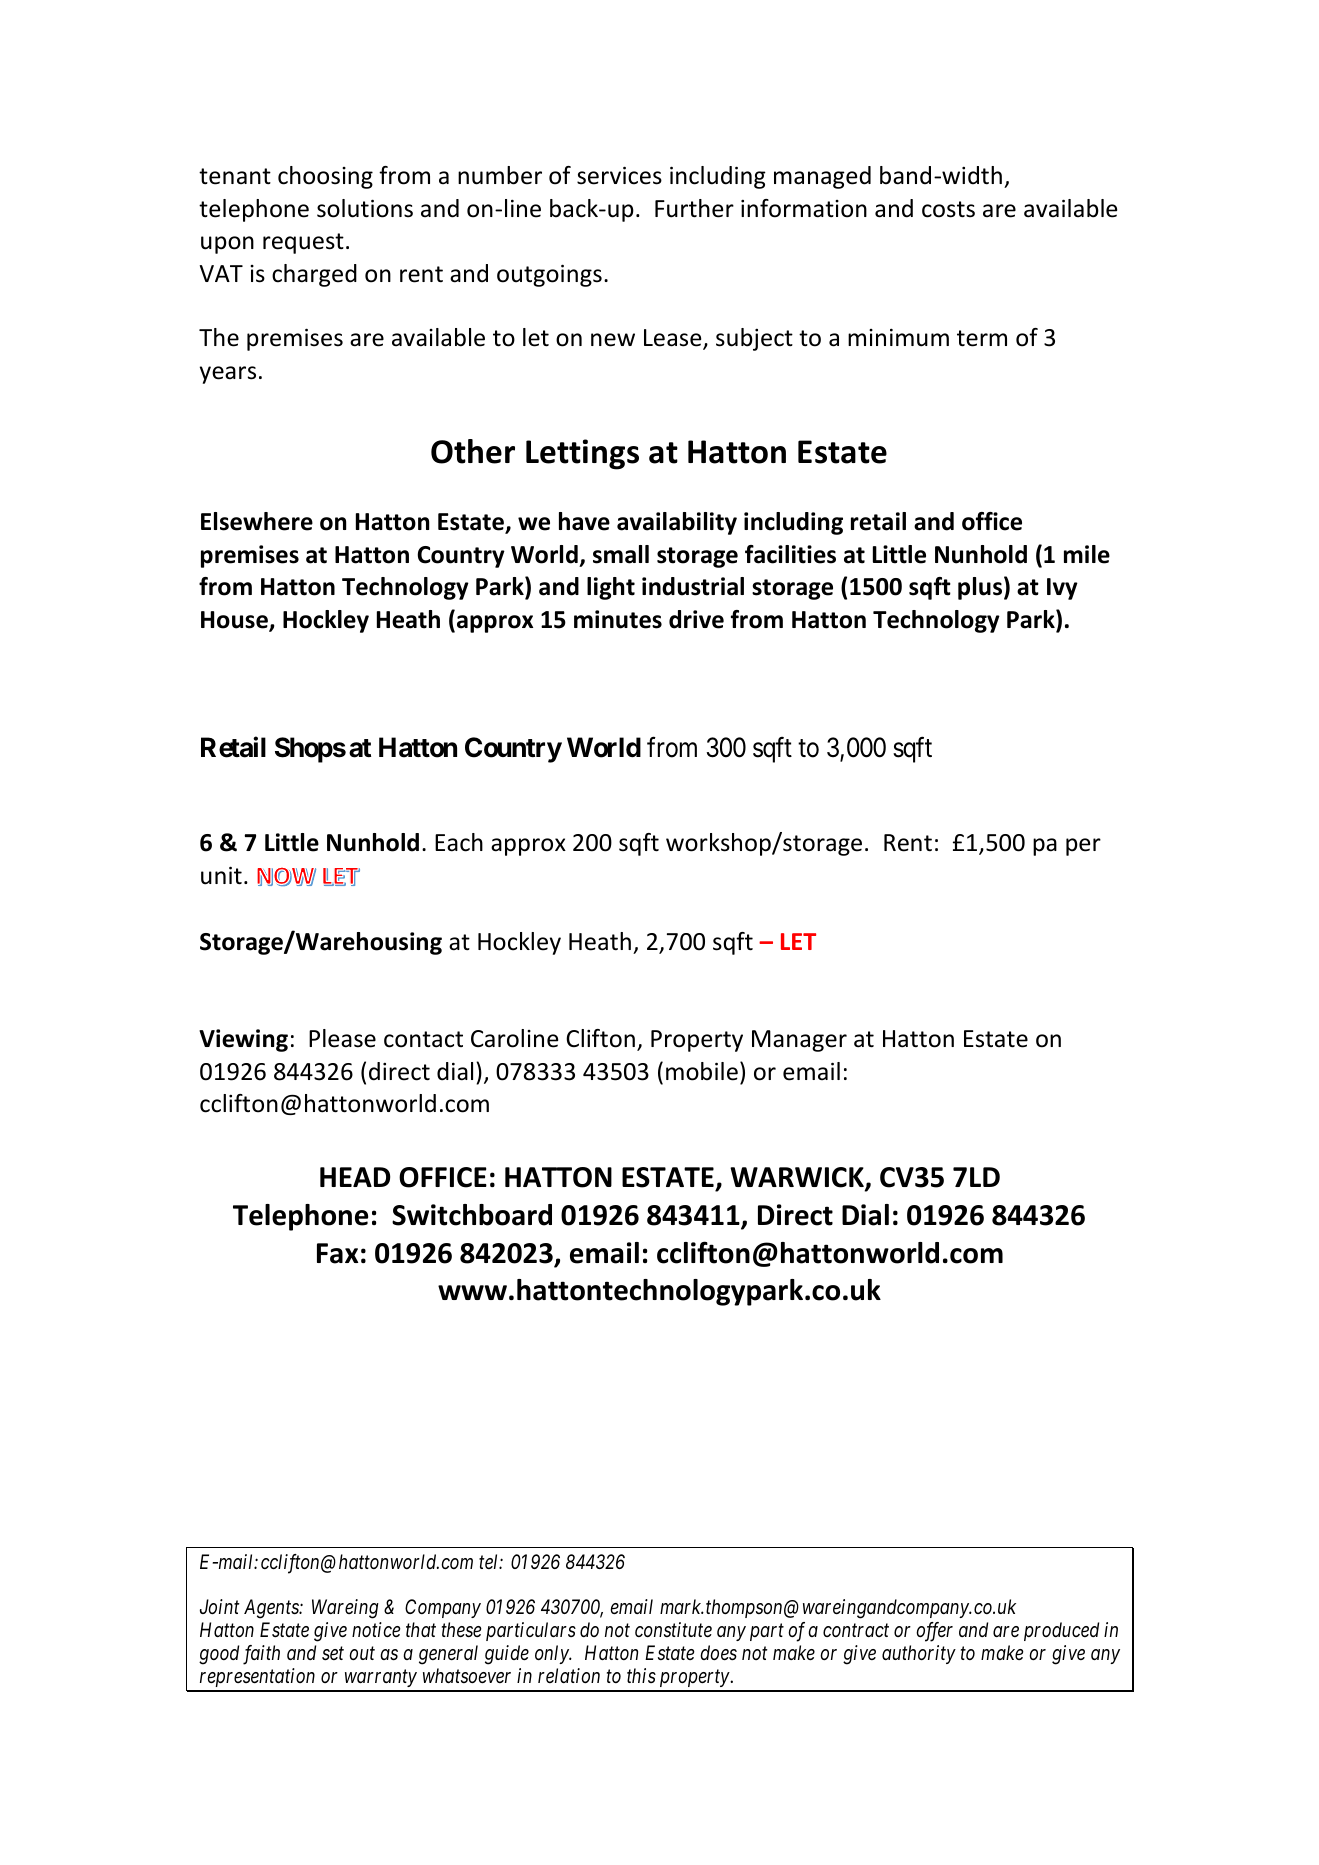 The width and height of the screenshot is (1319, 1865). What do you see at coordinates (799, 1041) in the screenshot?
I see `Manager` at bounding box center [799, 1041].
